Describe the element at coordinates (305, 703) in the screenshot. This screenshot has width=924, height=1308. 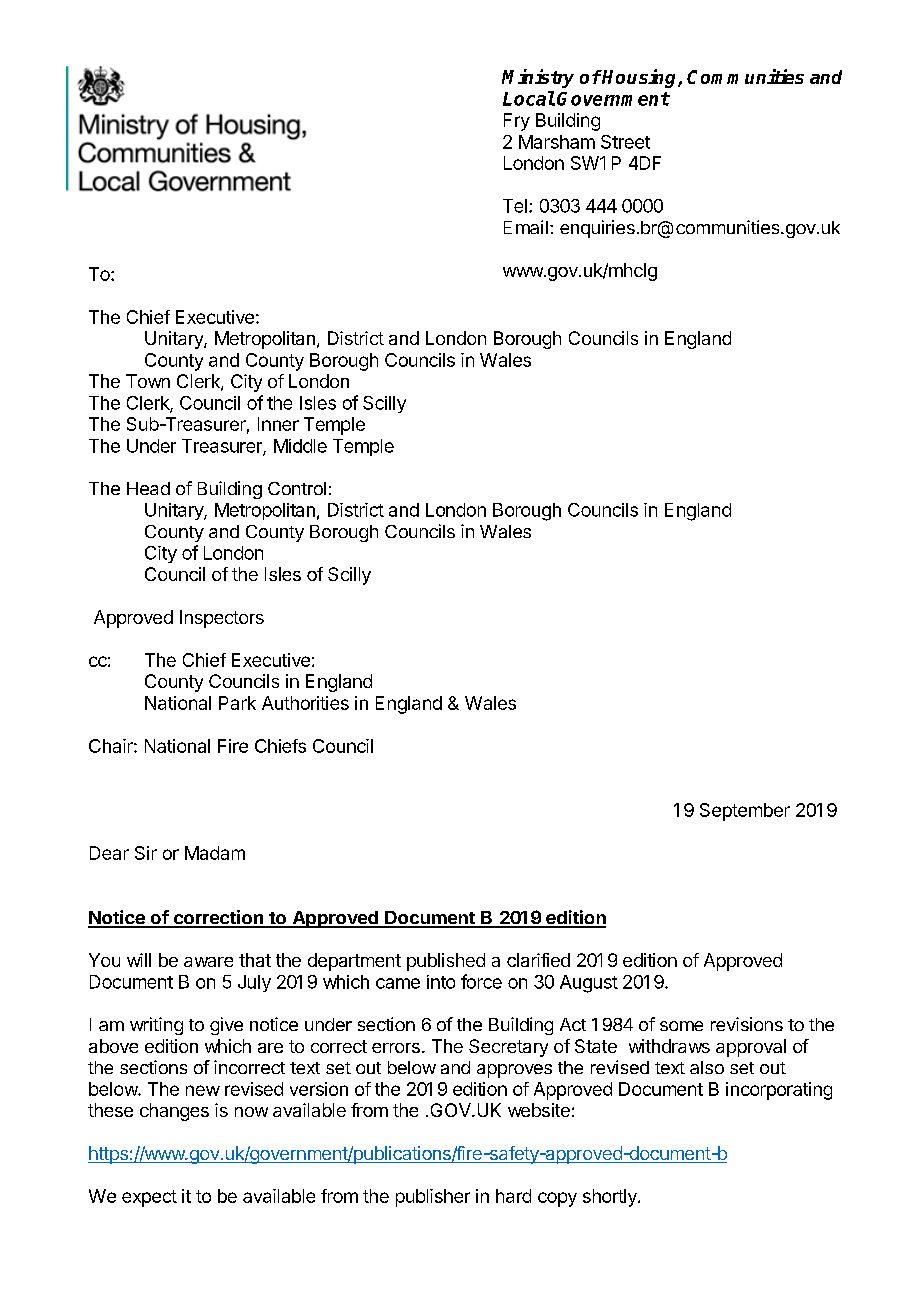
I see `Authorities` at that location.
